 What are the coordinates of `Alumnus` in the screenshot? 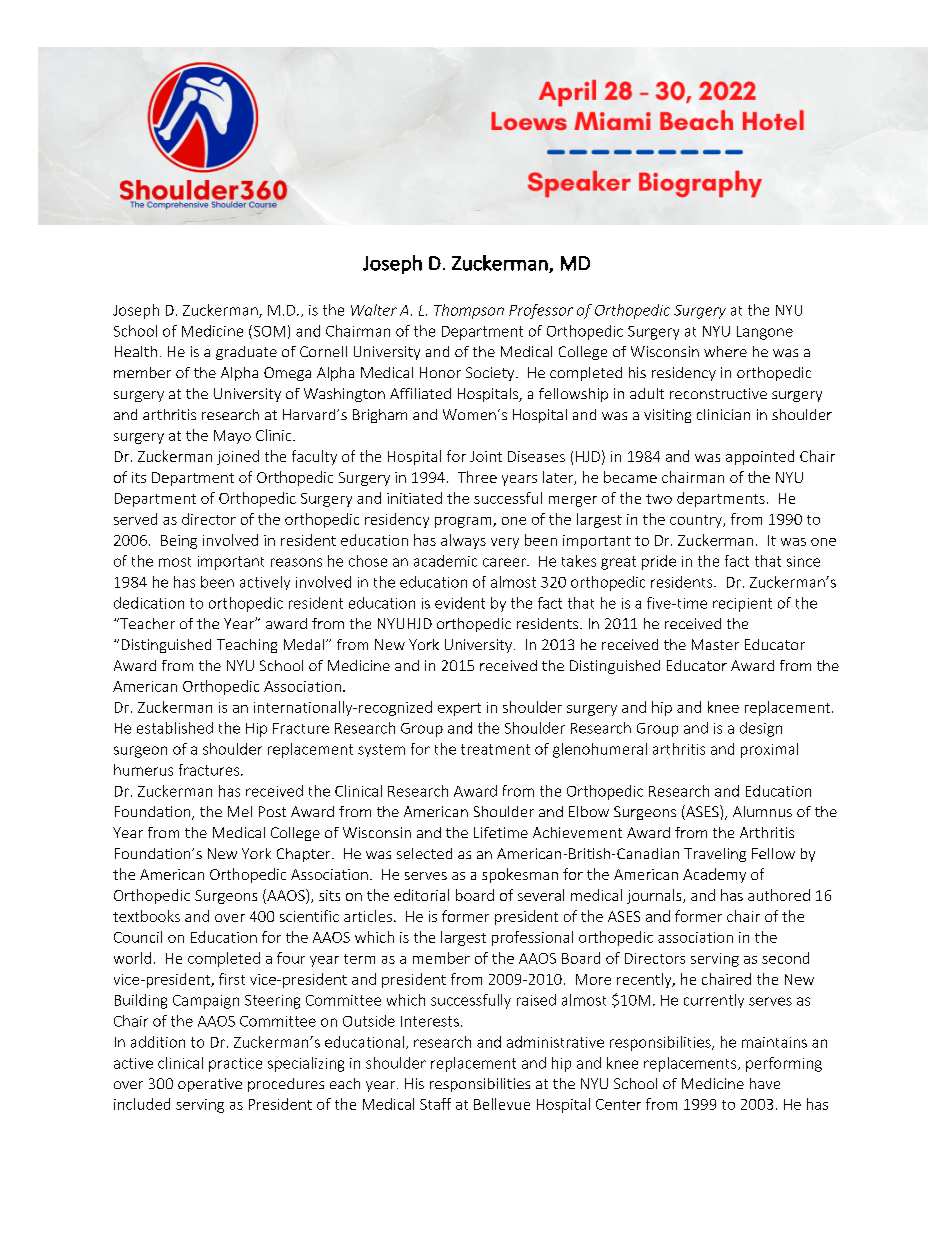 It's located at (762, 811).
